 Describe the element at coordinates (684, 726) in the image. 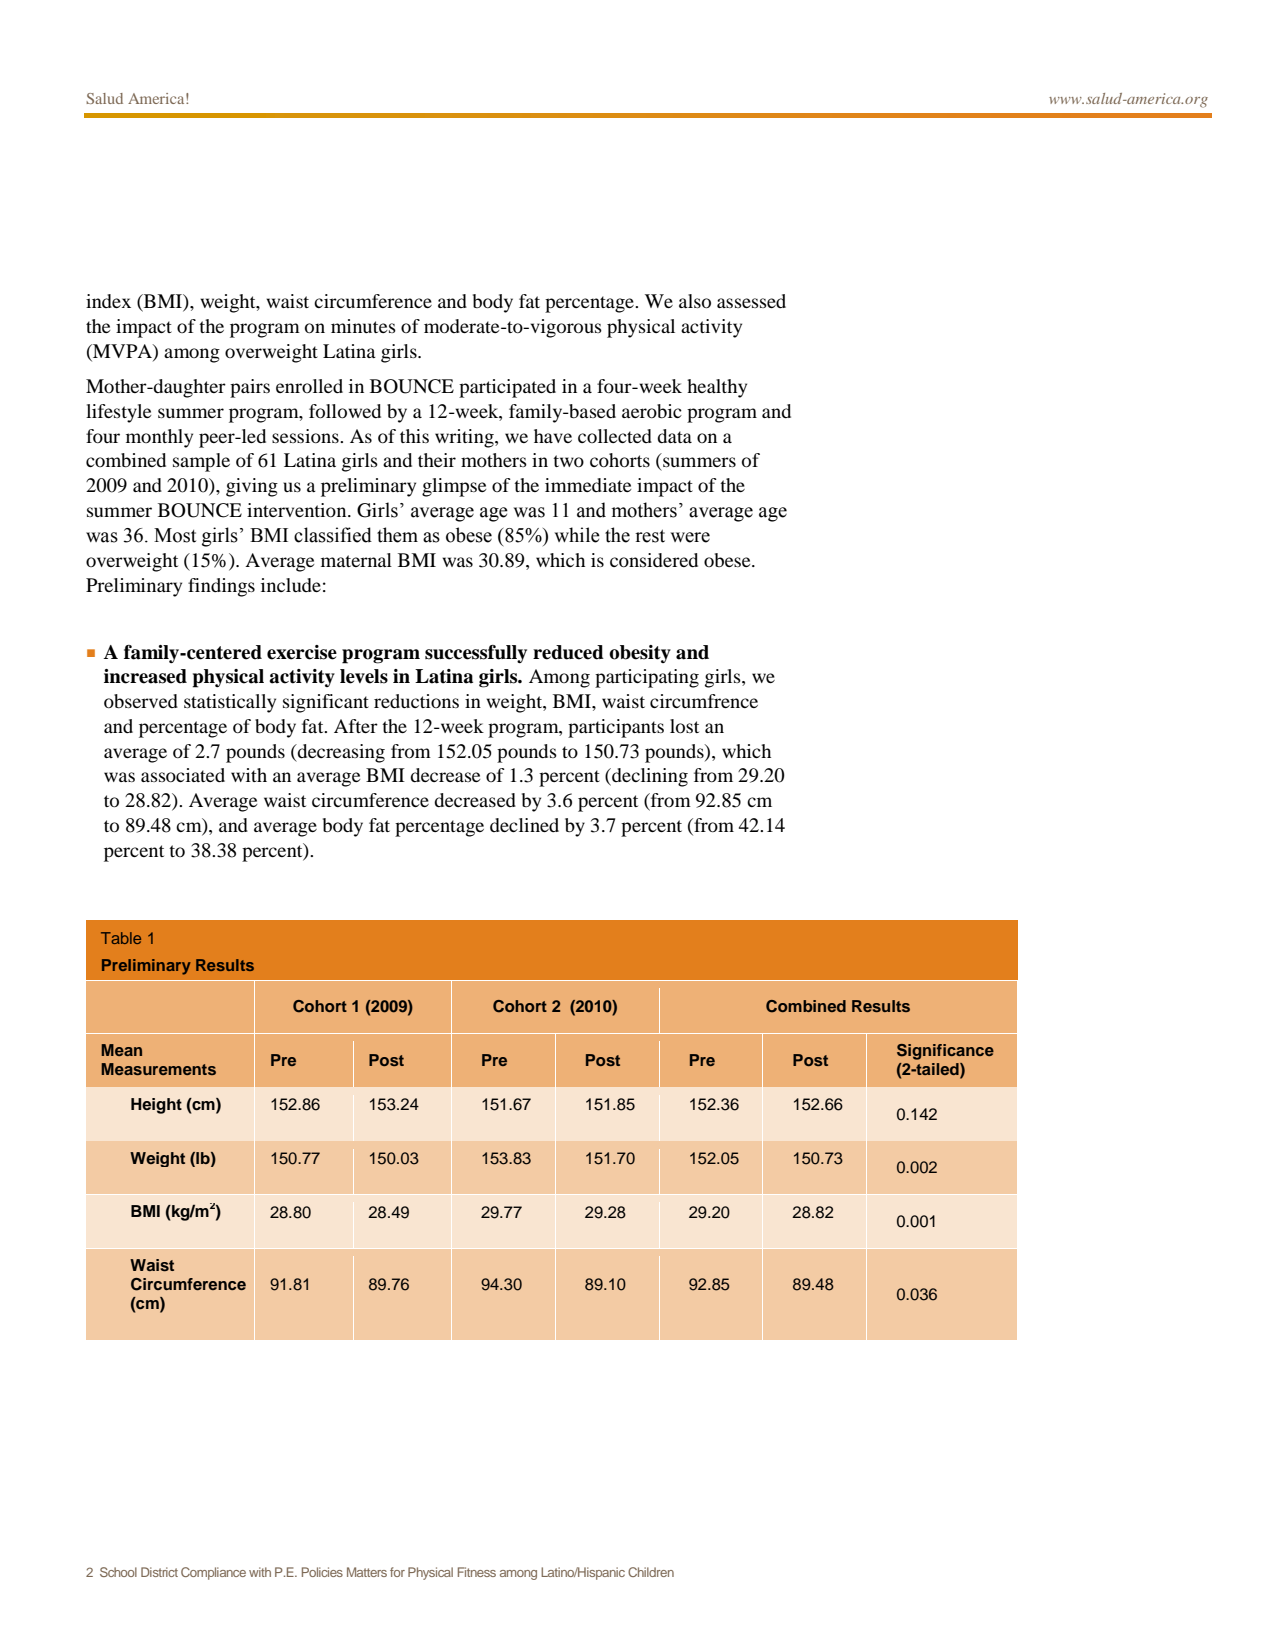

I see `lost` at that location.
